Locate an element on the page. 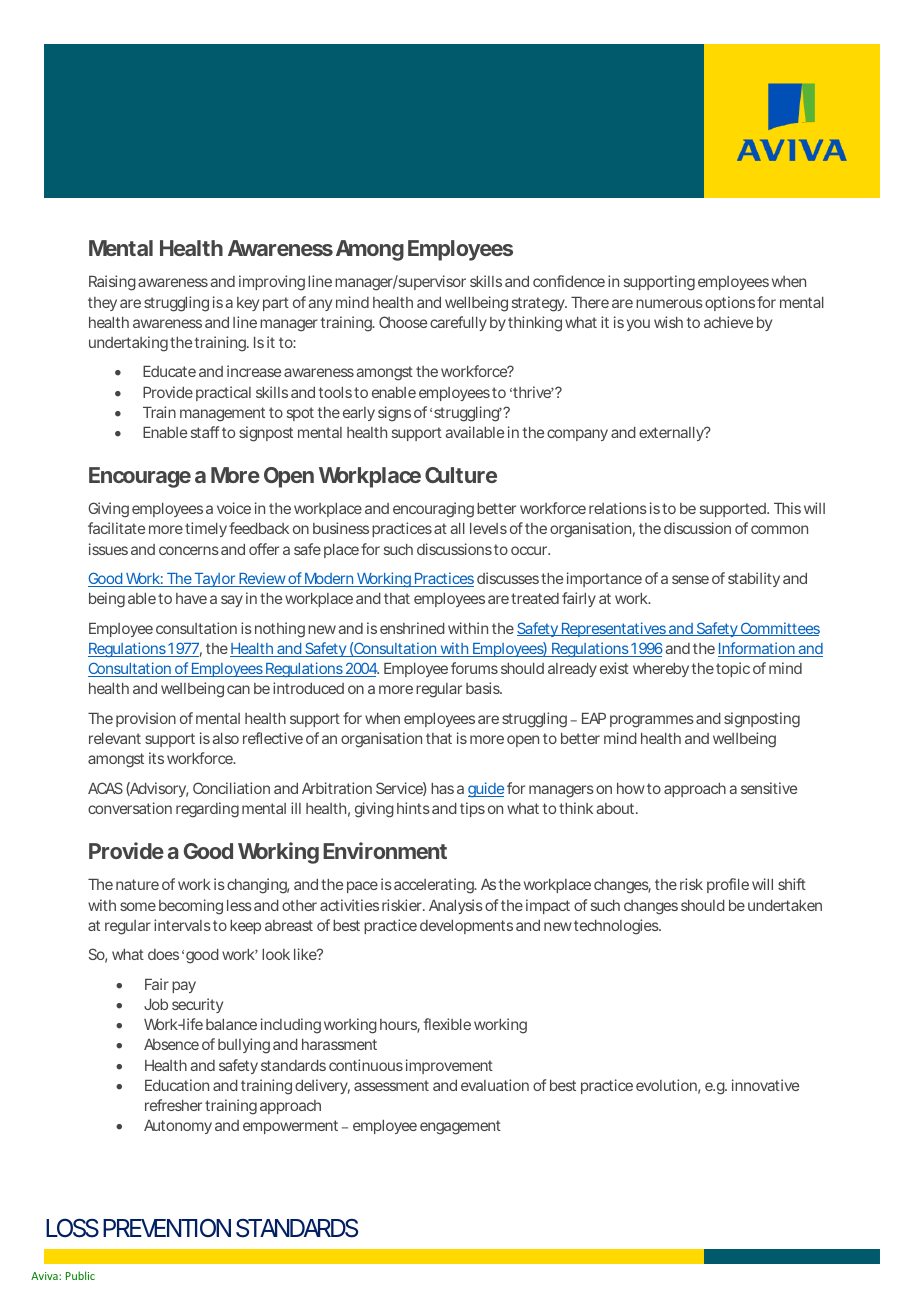 The image size is (924, 1308). Encourage is located at coordinates (140, 477).
